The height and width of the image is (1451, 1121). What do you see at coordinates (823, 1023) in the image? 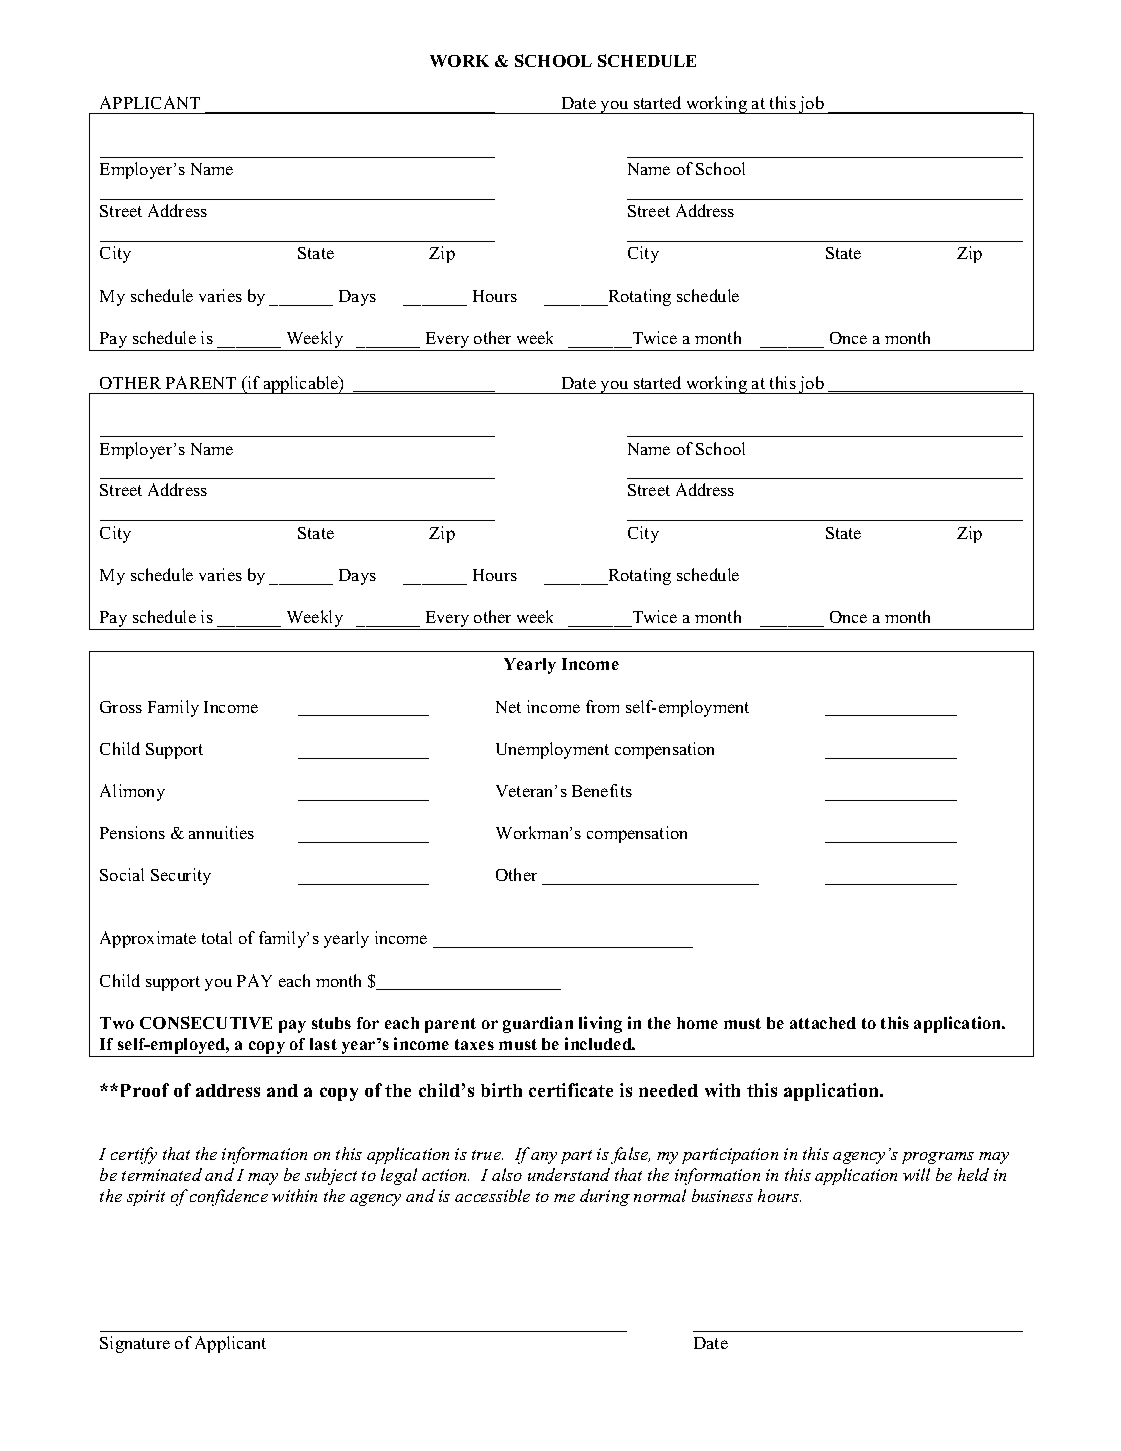
I see `attached` at bounding box center [823, 1023].
